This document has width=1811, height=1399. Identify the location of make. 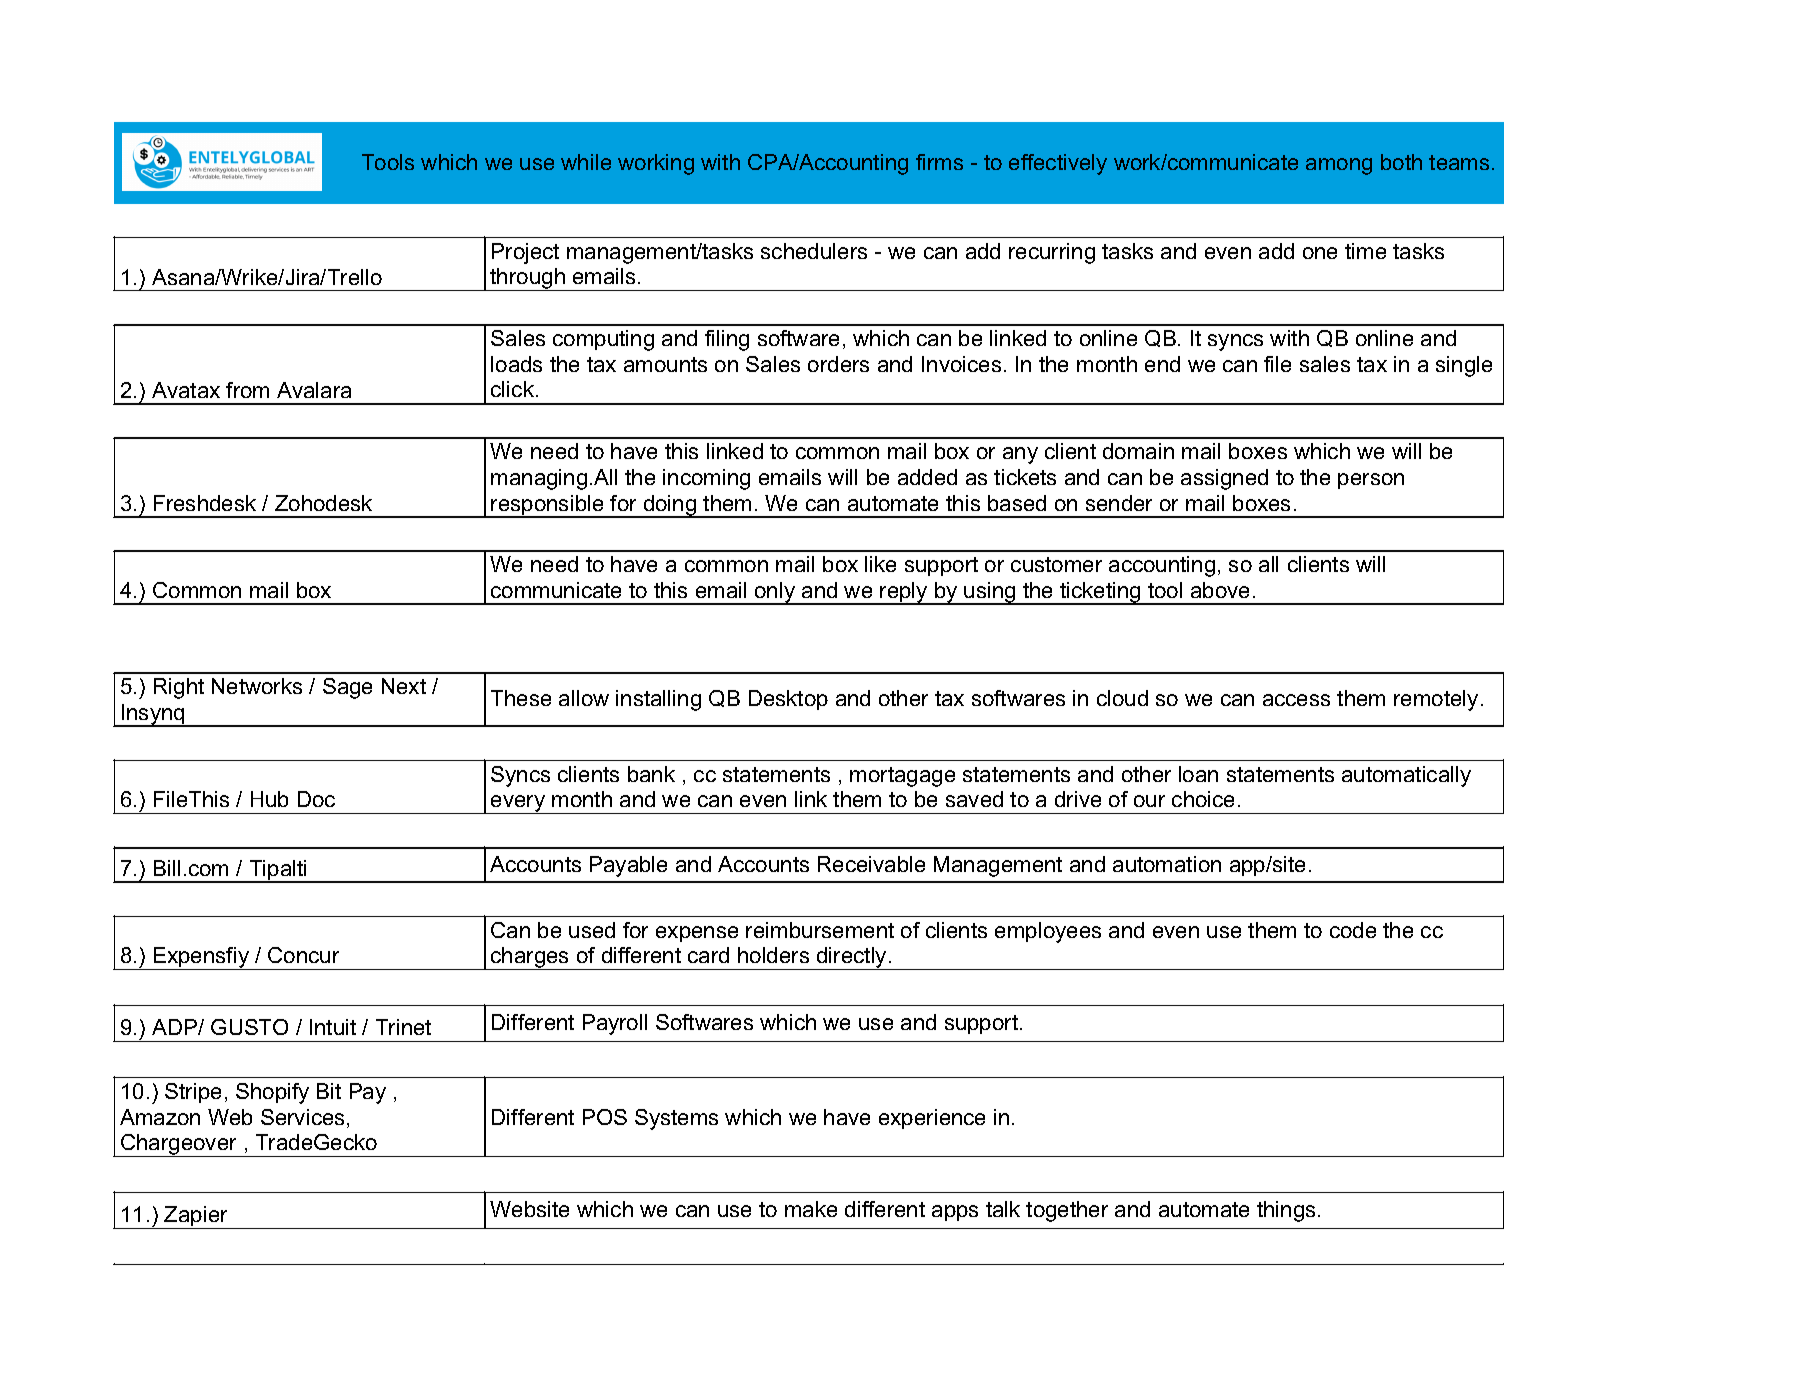
(811, 1209).
